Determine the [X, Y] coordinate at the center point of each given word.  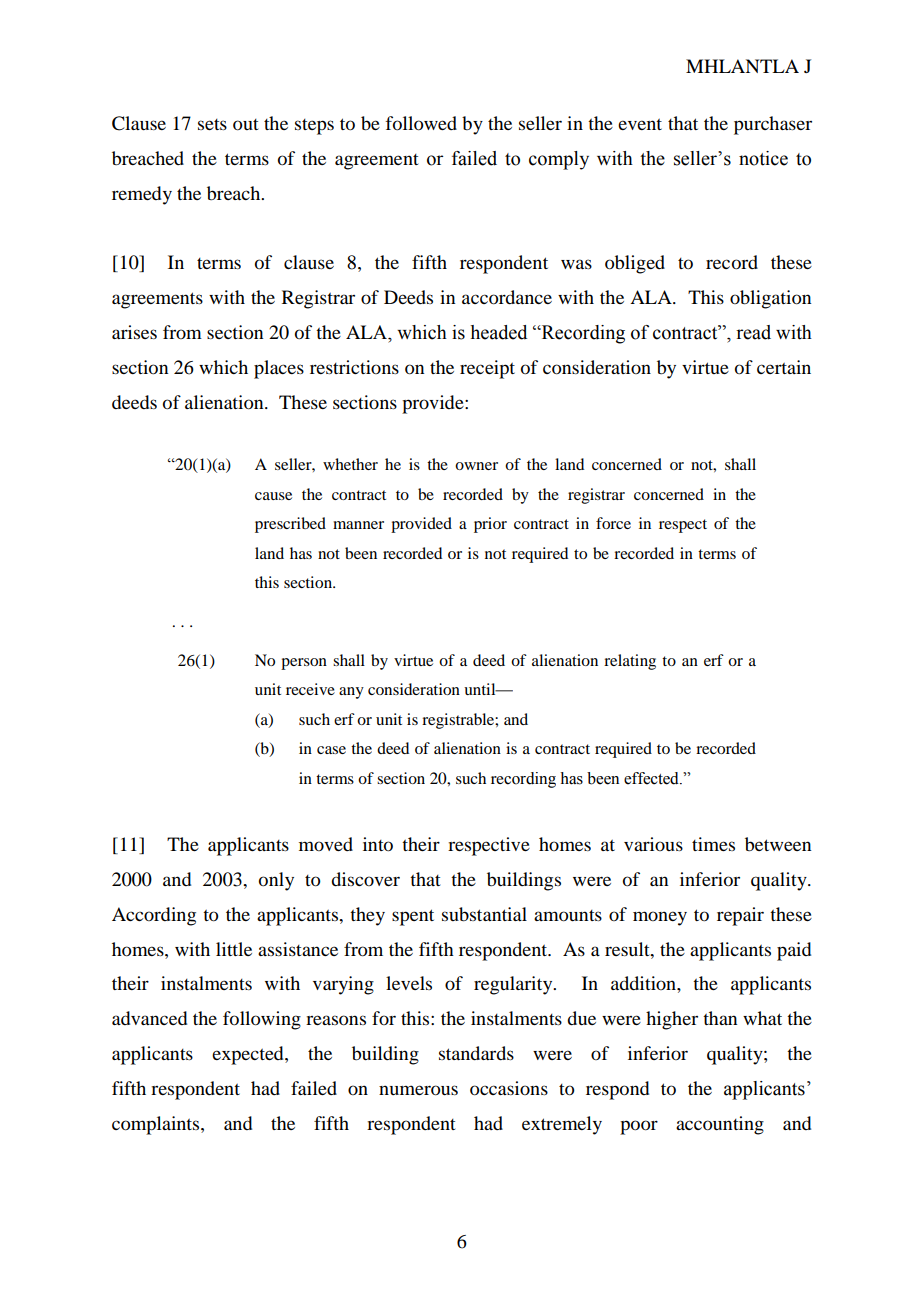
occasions [509, 1088]
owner [476, 466]
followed [421, 123]
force [613, 523]
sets [212, 124]
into [378, 844]
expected [249, 1055]
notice [763, 158]
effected [652, 778]
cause [273, 496]
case [331, 750]
